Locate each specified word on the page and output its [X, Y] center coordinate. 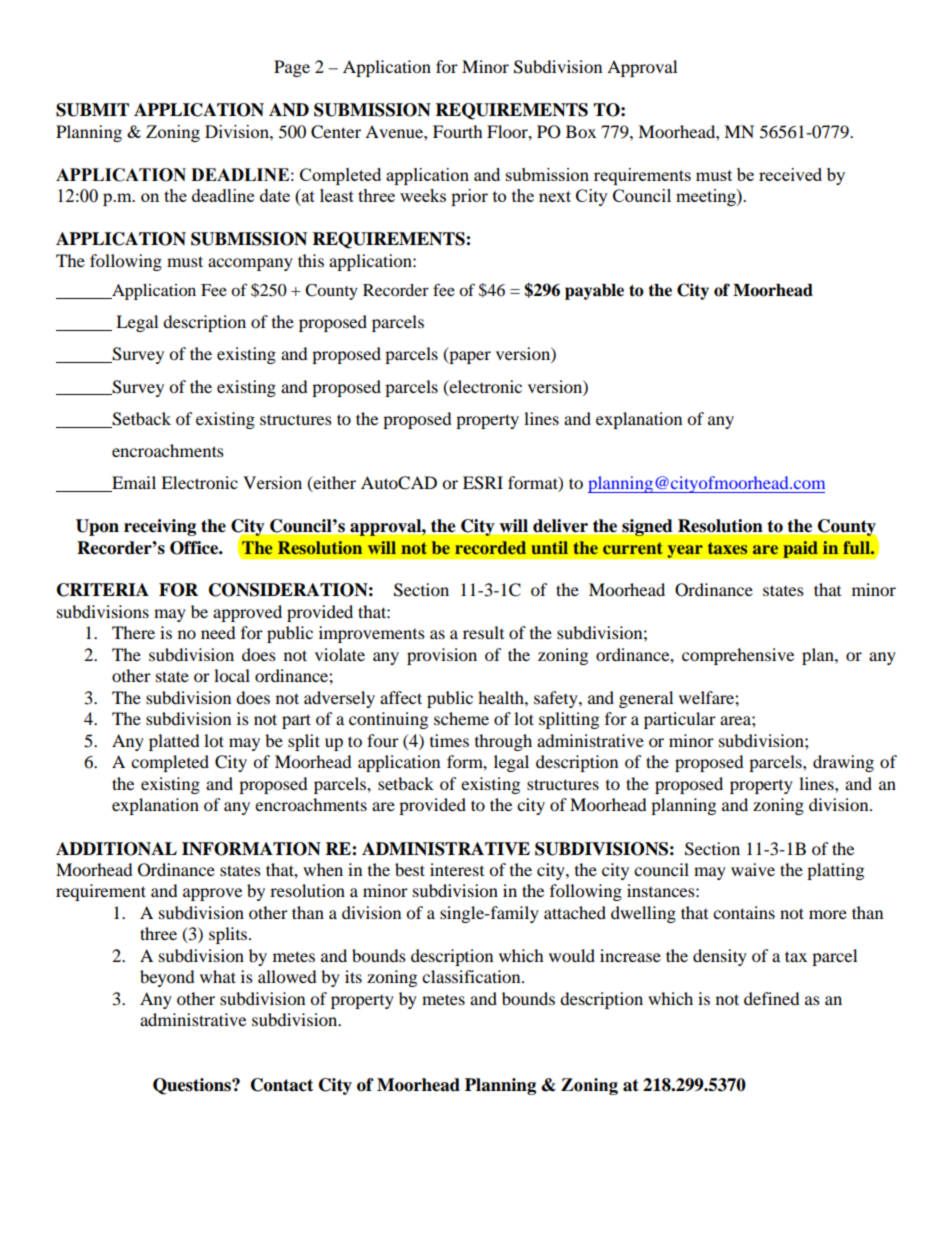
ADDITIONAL [116, 849]
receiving [160, 527]
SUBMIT [92, 110]
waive [753, 869]
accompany [250, 264]
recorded [490, 547]
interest [457, 869]
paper [469, 357]
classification [472, 976]
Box [581, 131]
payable [594, 292]
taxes [727, 548]
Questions [193, 1086]
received [790, 174]
